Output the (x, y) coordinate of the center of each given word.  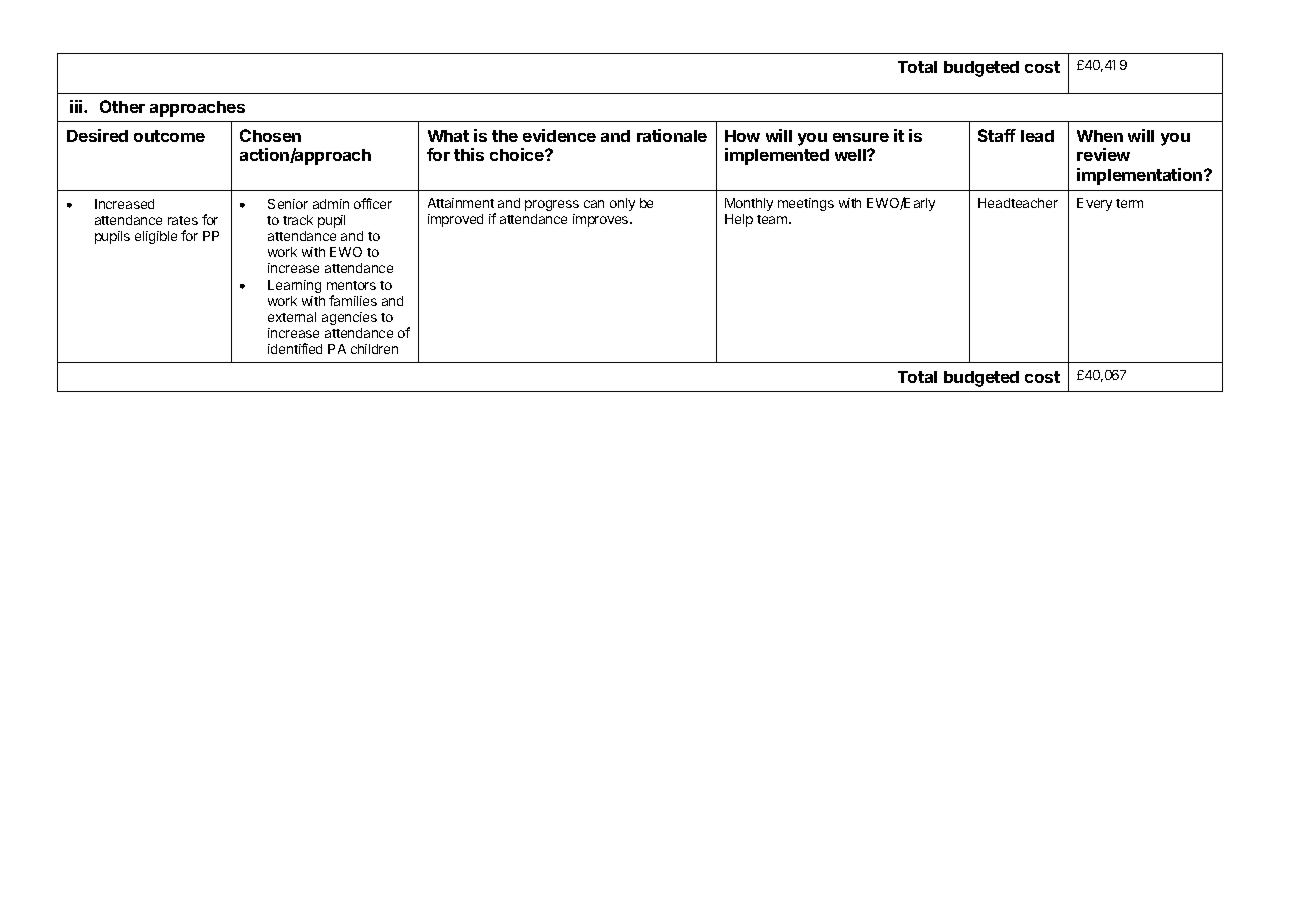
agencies (349, 318)
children (374, 349)
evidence (559, 135)
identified (295, 348)
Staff (997, 135)
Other (122, 106)
